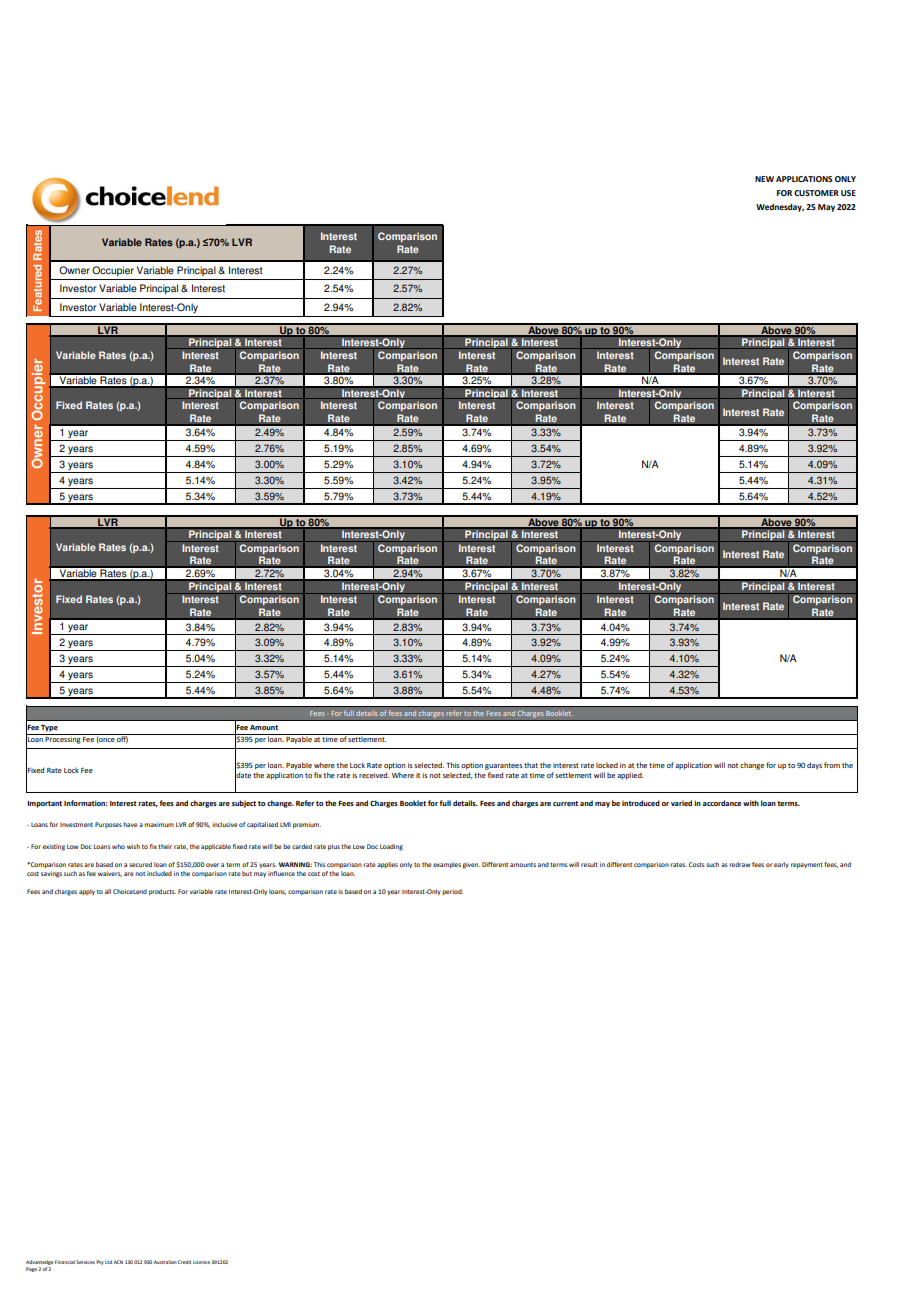  Describe the element at coordinates (848, 193) in the screenshot. I see `USE` at that location.
